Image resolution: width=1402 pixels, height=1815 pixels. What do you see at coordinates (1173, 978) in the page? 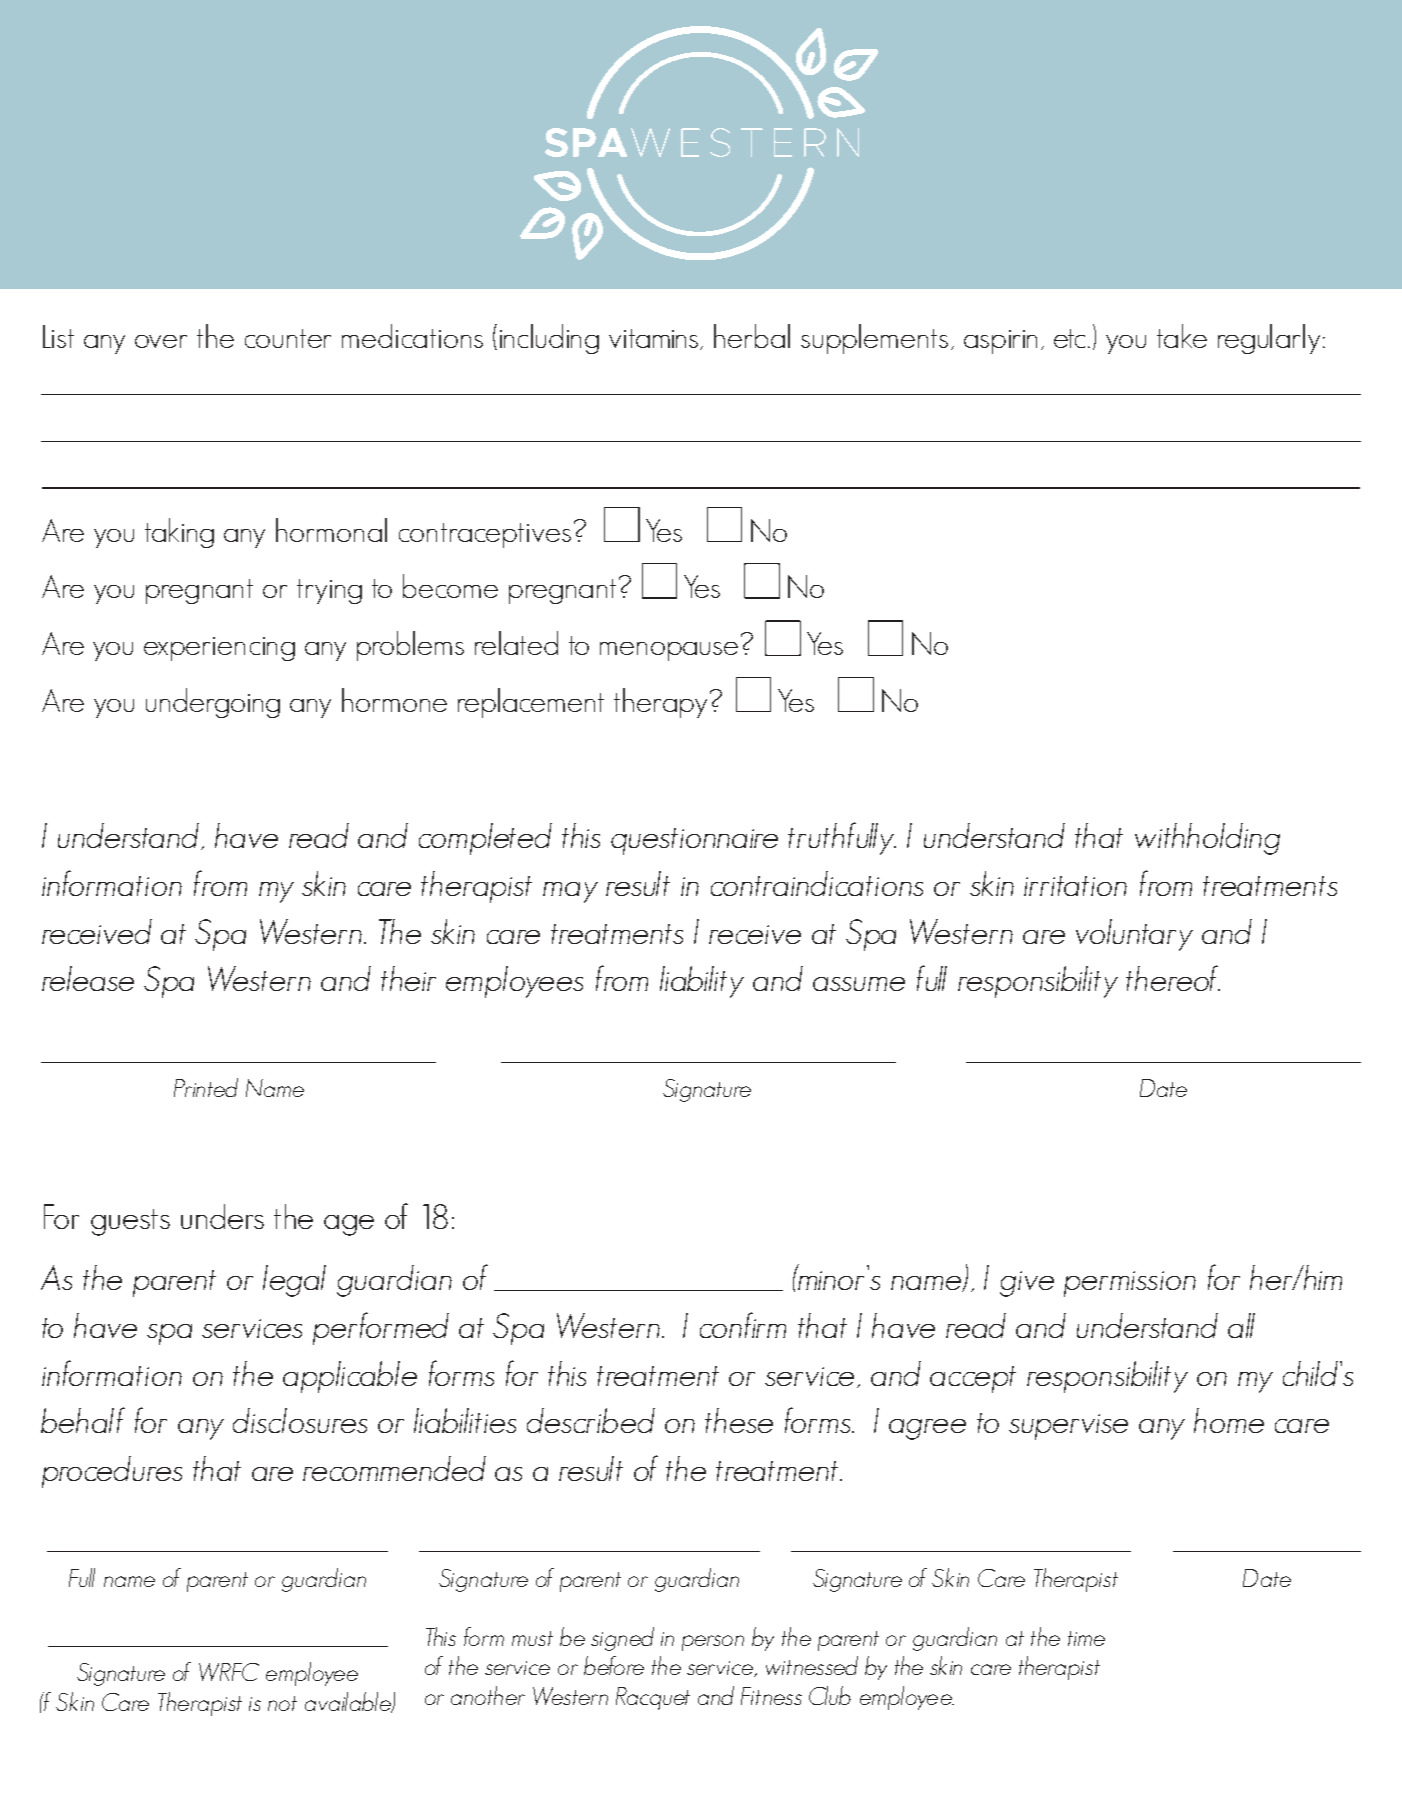
I see `thereof` at bounding box center [1173, 978].
